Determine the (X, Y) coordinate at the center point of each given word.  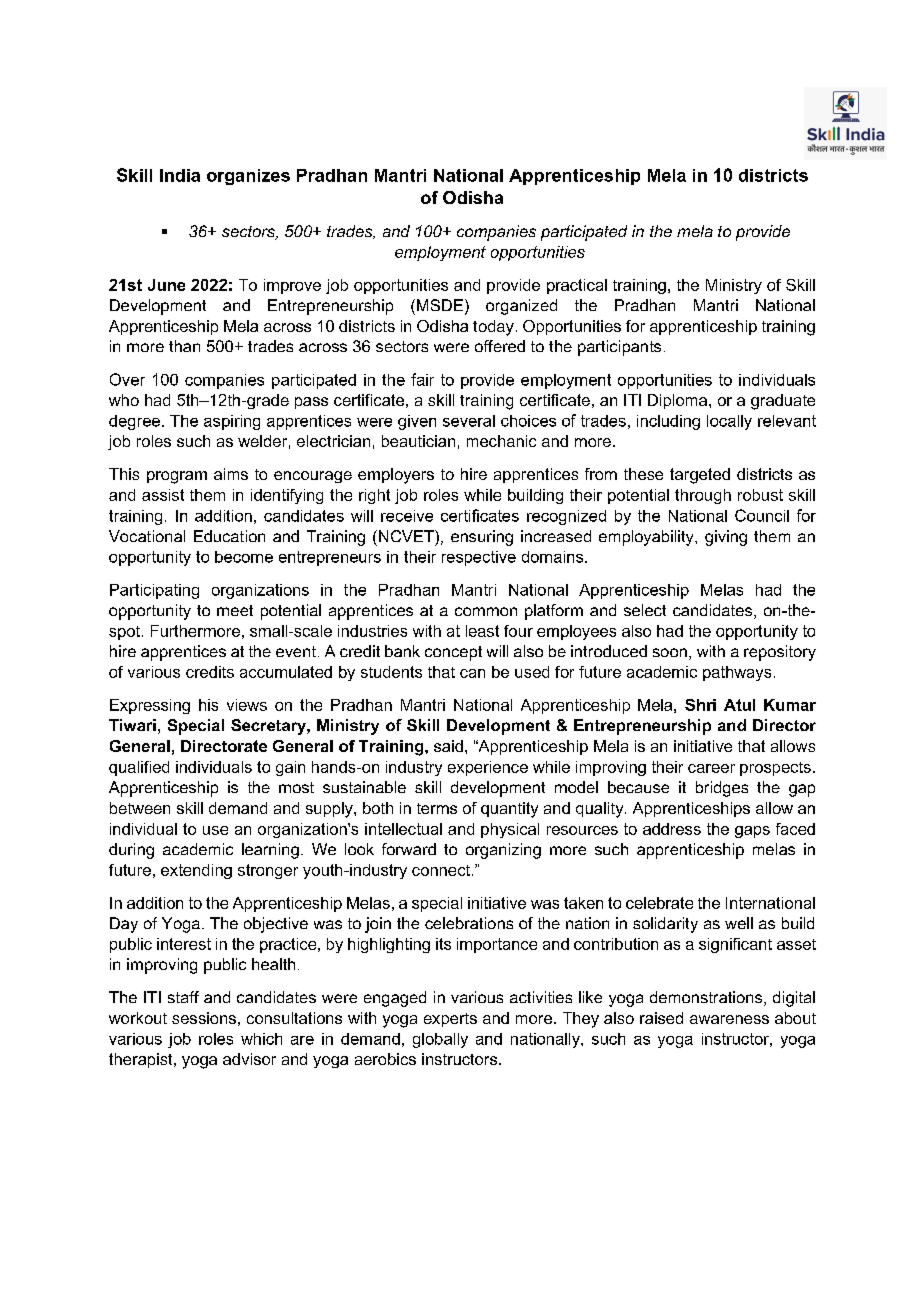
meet (235, 610)
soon (670, 652)
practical (577, 286)
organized (521, 307)
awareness (729, 1019)
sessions (204, 1018)
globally (440, 1040)
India (180, 175)
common (486, 611)
